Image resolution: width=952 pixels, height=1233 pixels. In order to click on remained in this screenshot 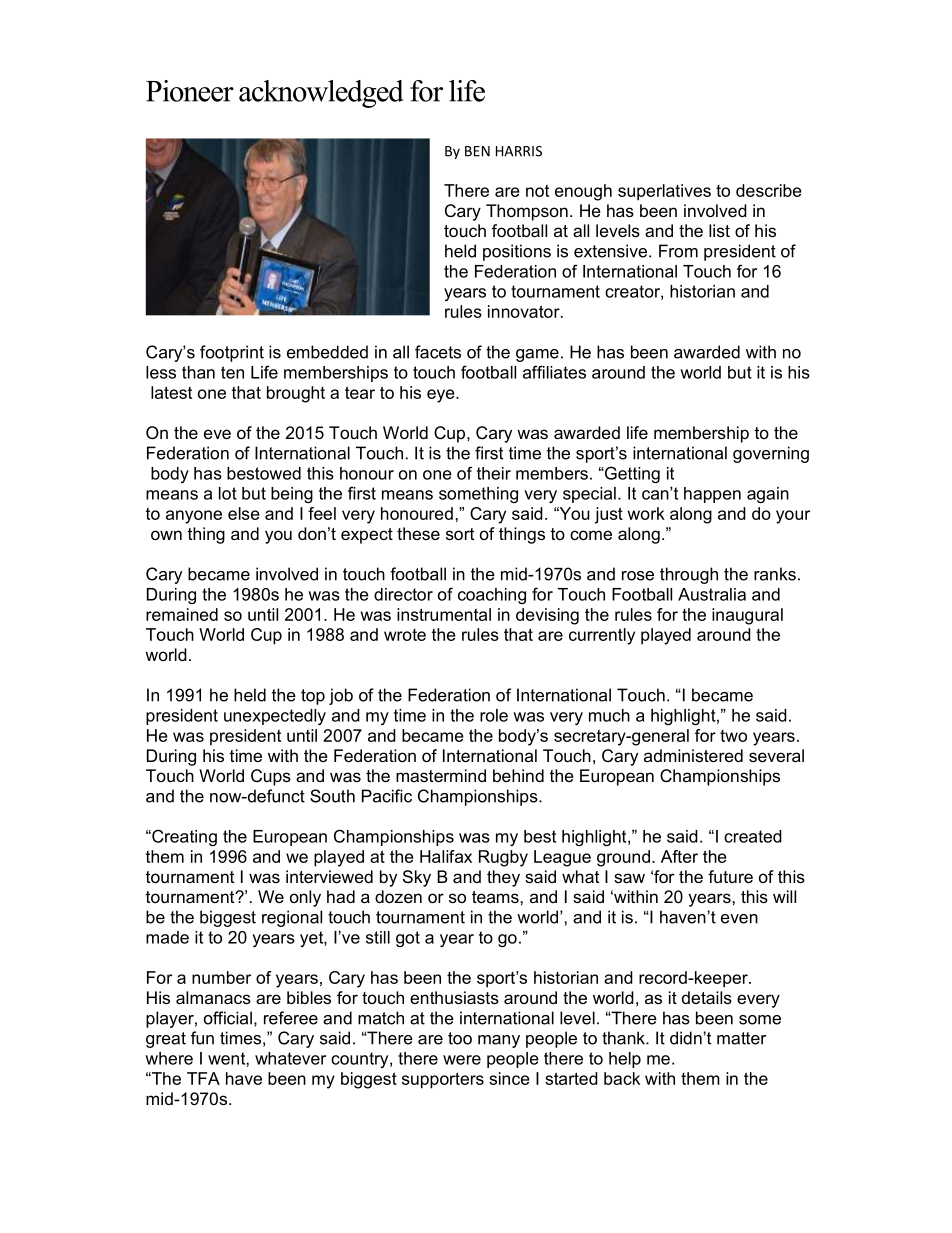, I will do `click(182, 614)`.
